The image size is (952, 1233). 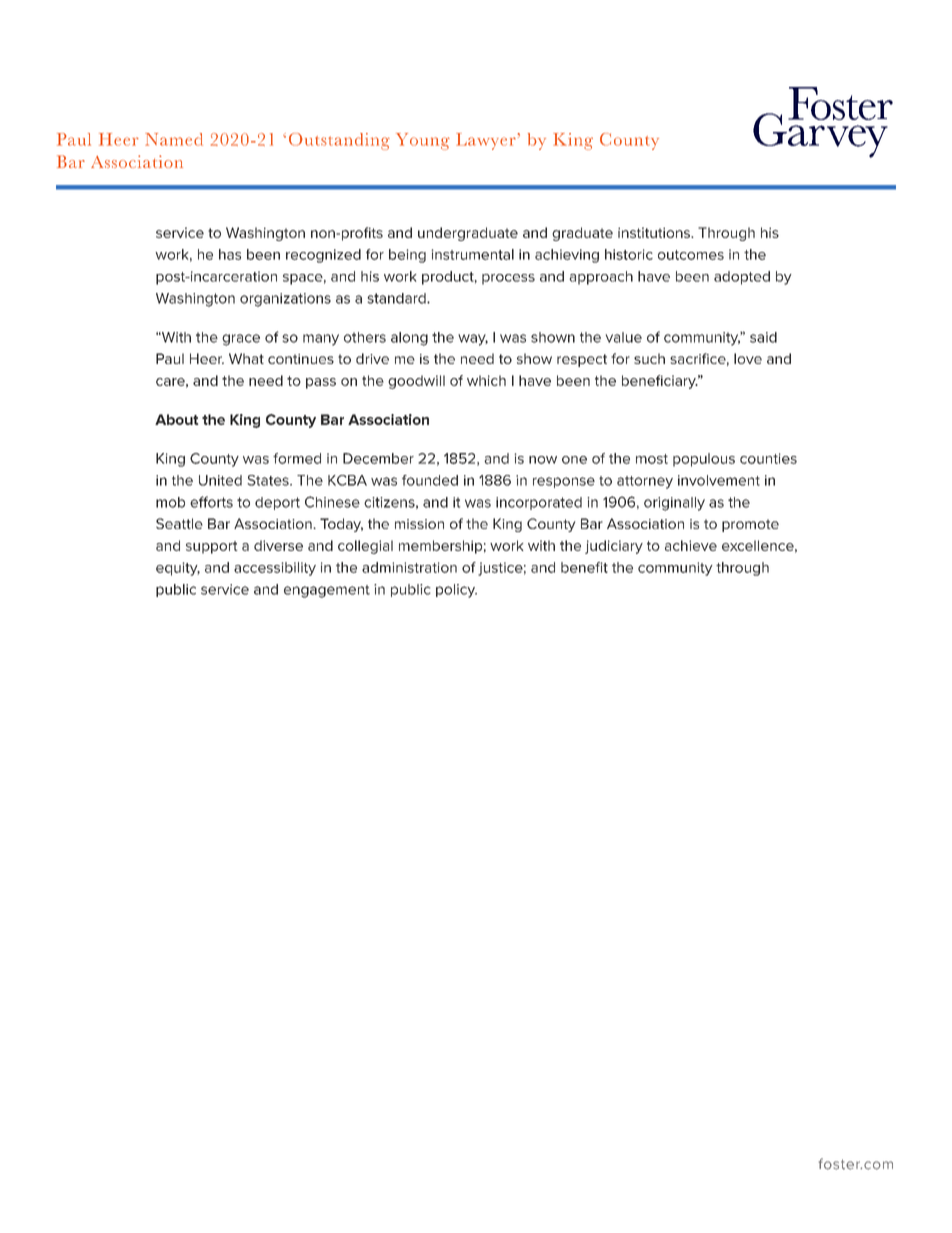 What do you see at coordinates (486, 380) in the screenshot?
I see `which` at bounding box center [486, 380].
